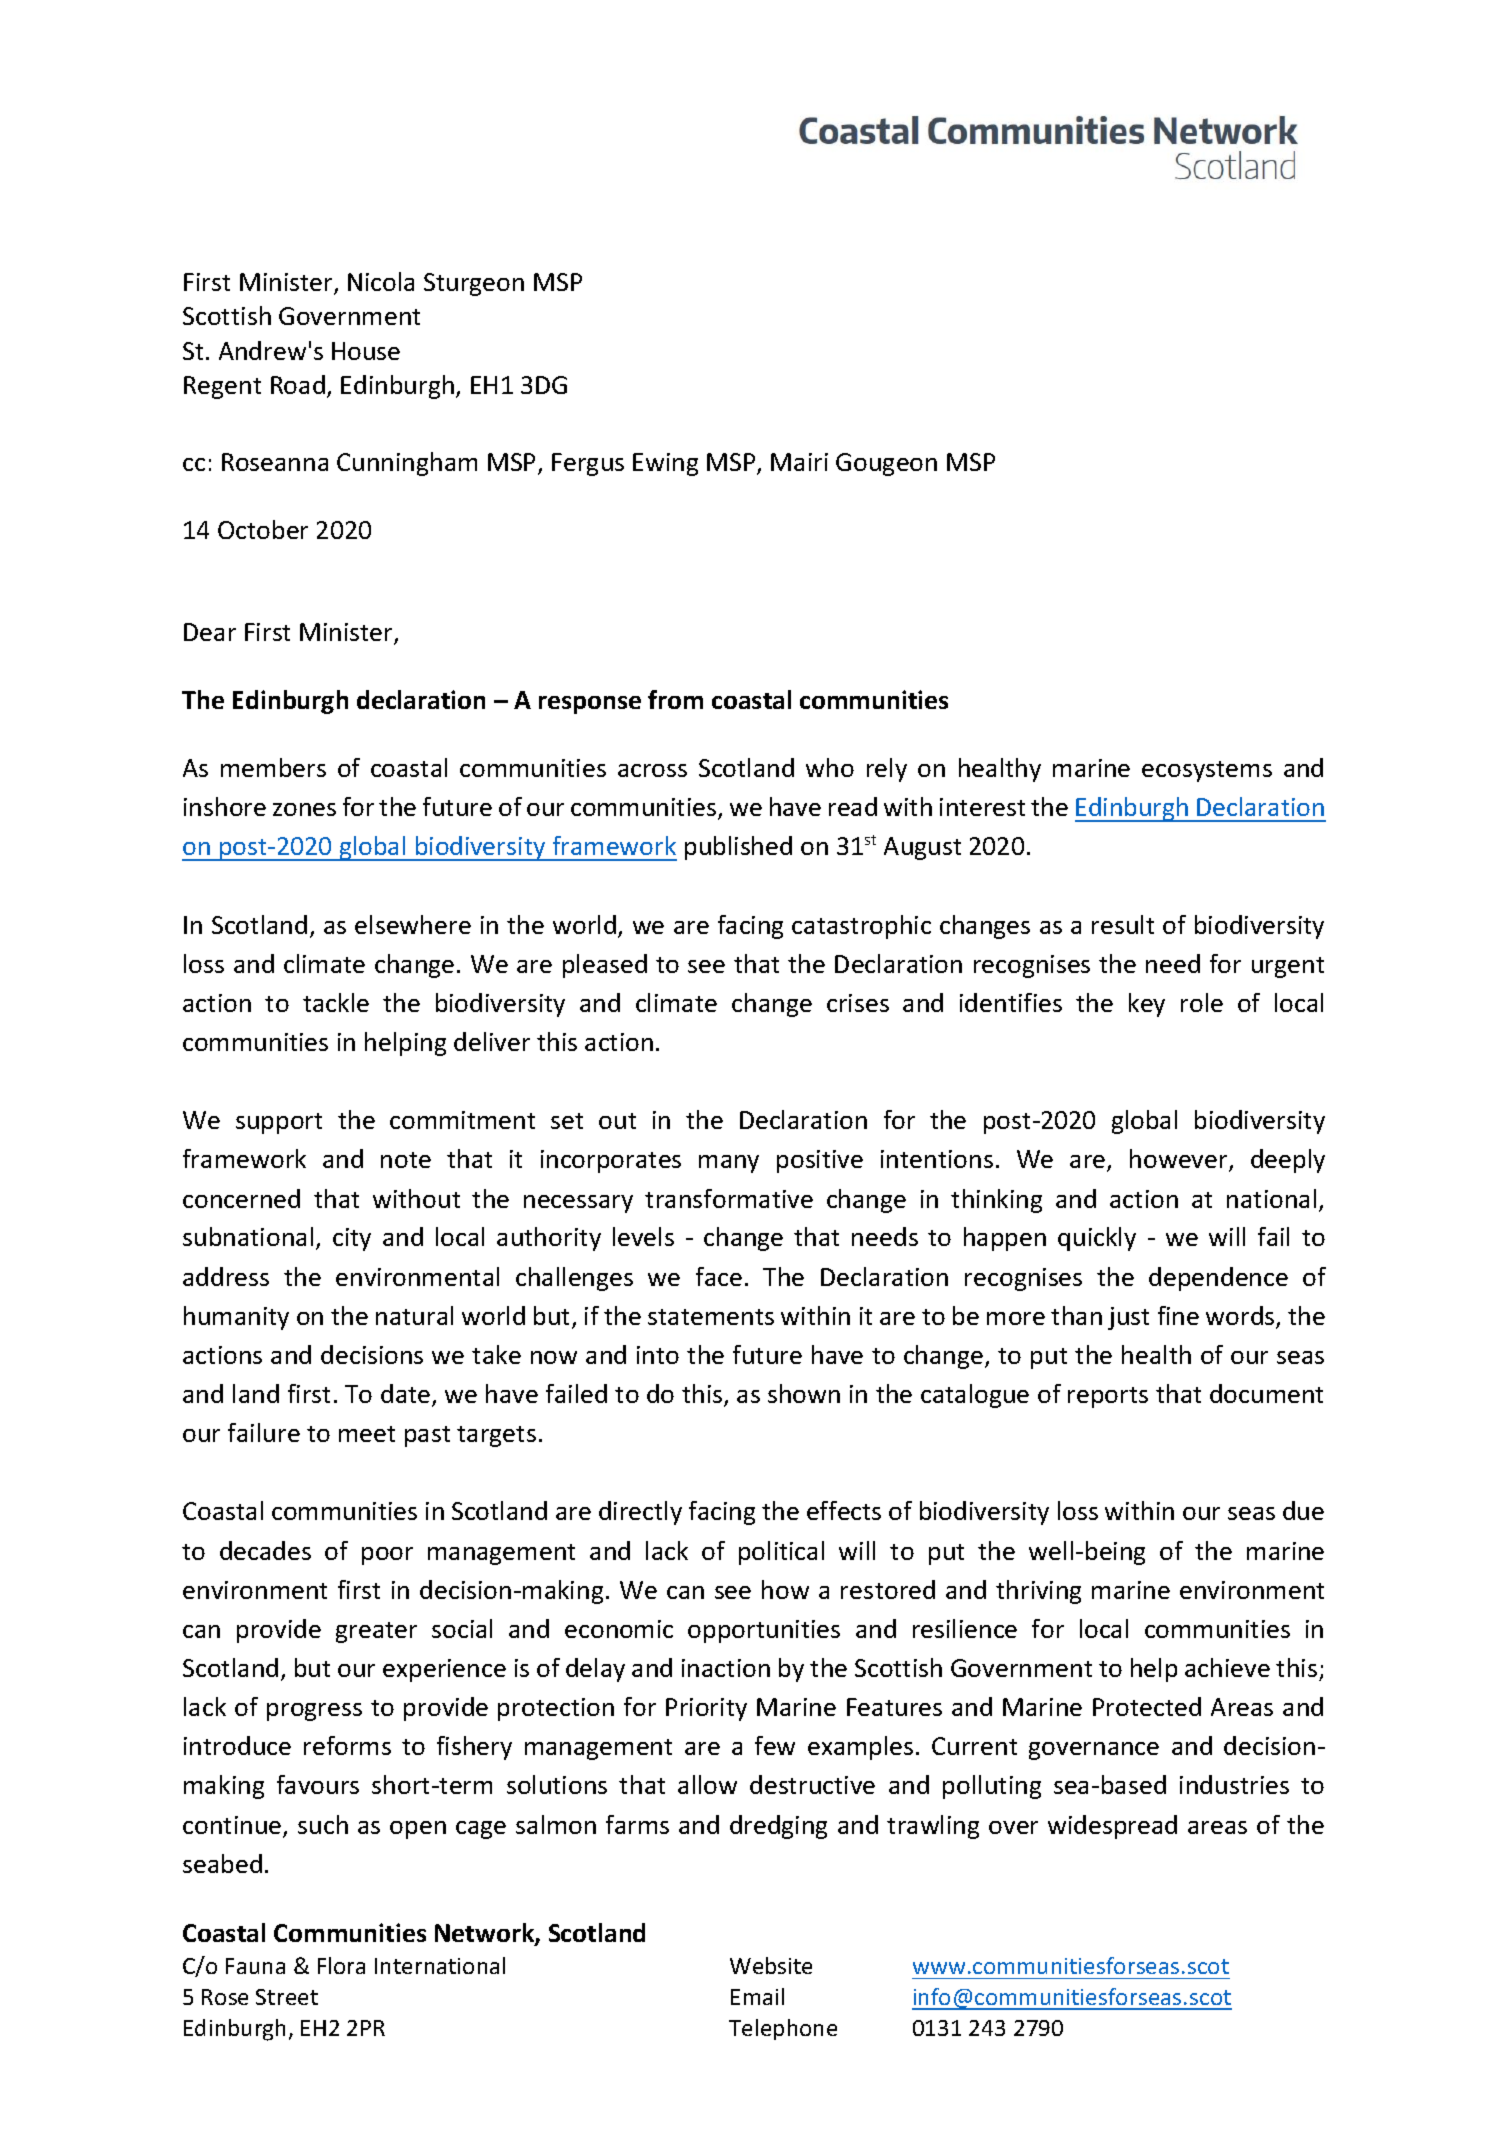 This screenshot has height=2133, width=1508. What do you see at coordinates (781, 1553) in the screenshot?
I see `political` at bounding box center [781, 1553].
